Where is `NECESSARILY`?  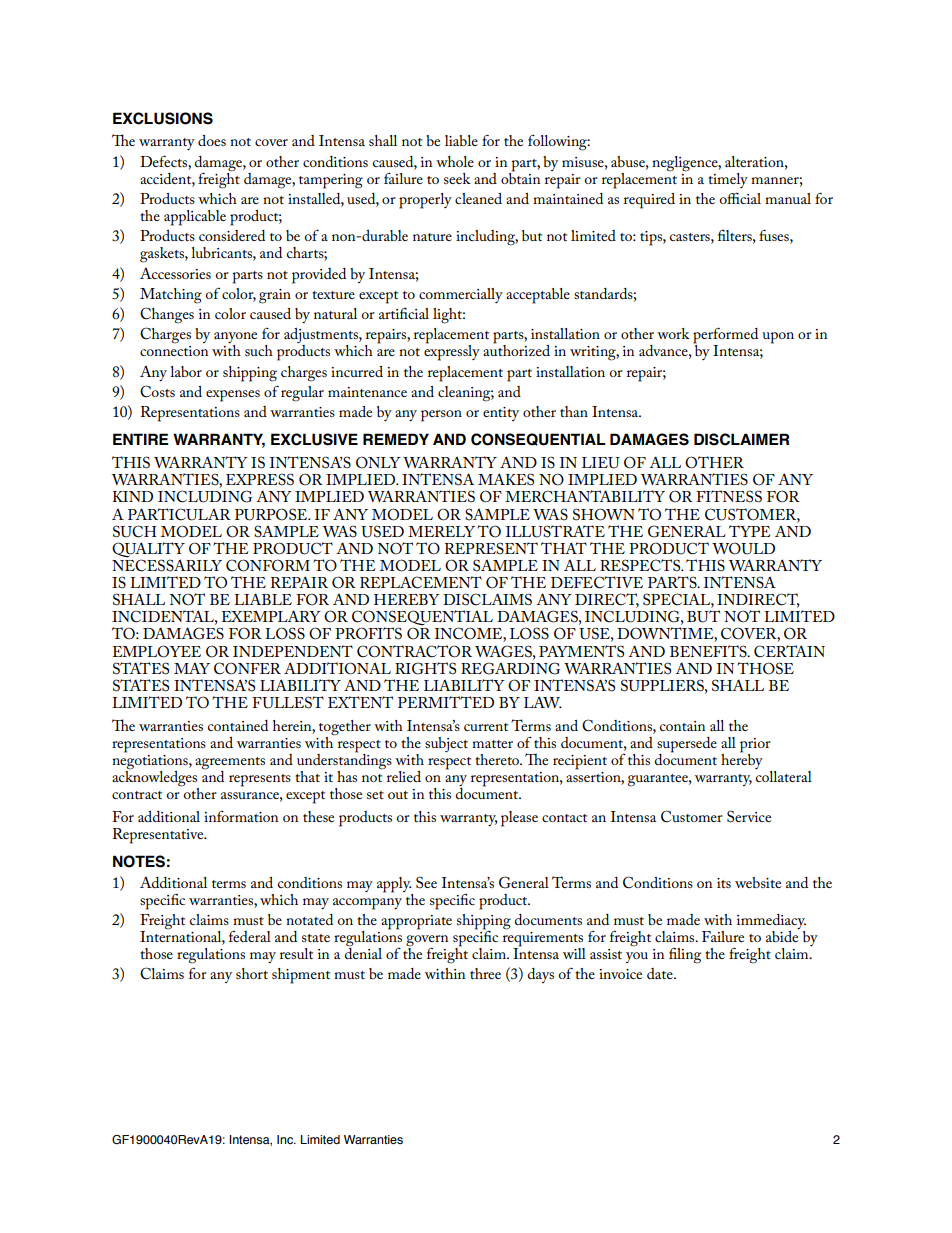
NECESSARILY is located at coordinates (167, 564).
